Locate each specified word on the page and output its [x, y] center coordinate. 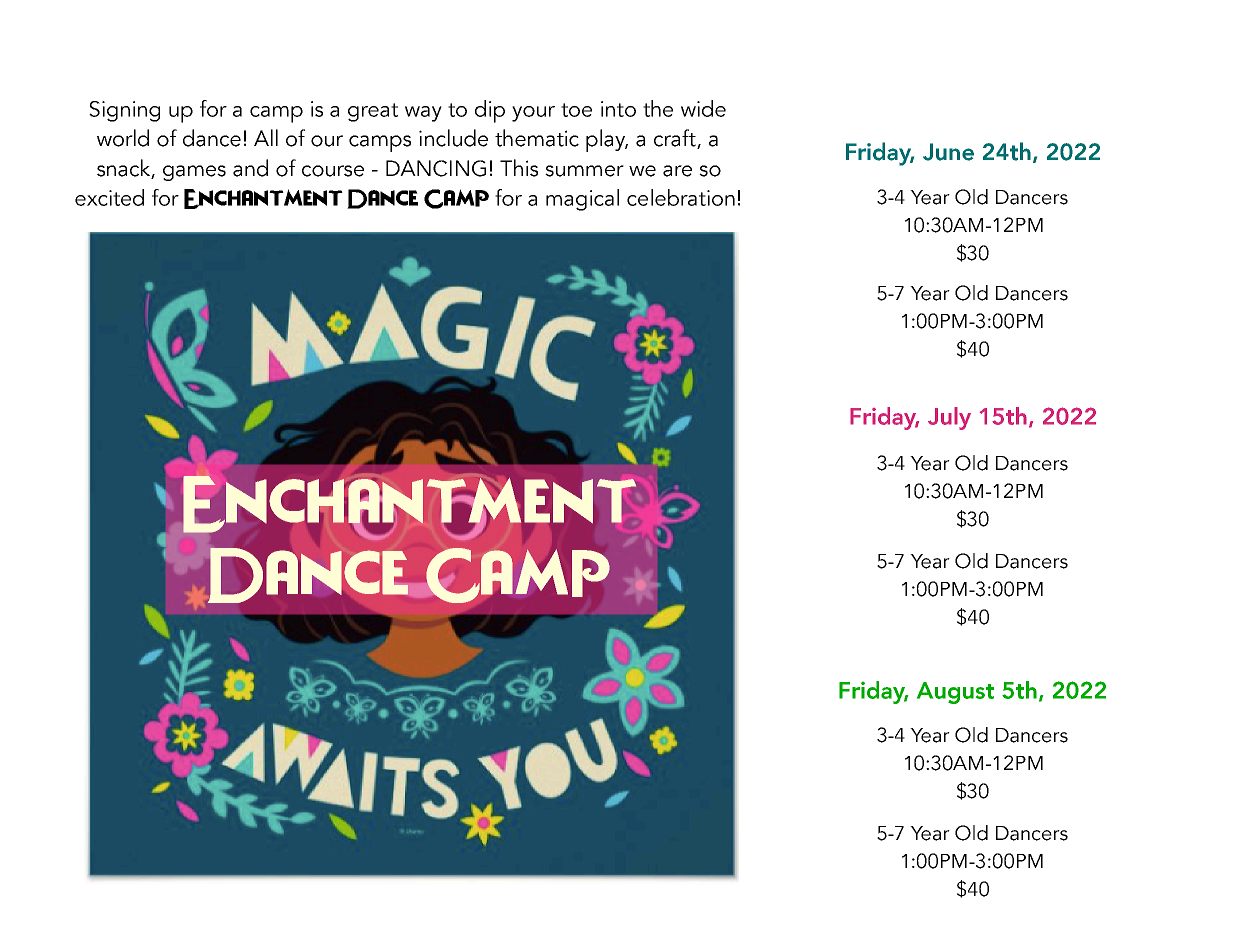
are [677, 171]
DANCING [436, 168]
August [955, 693]
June [948, 152]
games [194, 173]
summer [584, 171]
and [250, 168]
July [949, 418]
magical [582, 200]
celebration [681, 197]
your [533, 114]
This [519, 168]
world [123, 138]
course [333, 171]
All [266, 137]
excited [109, 197]
